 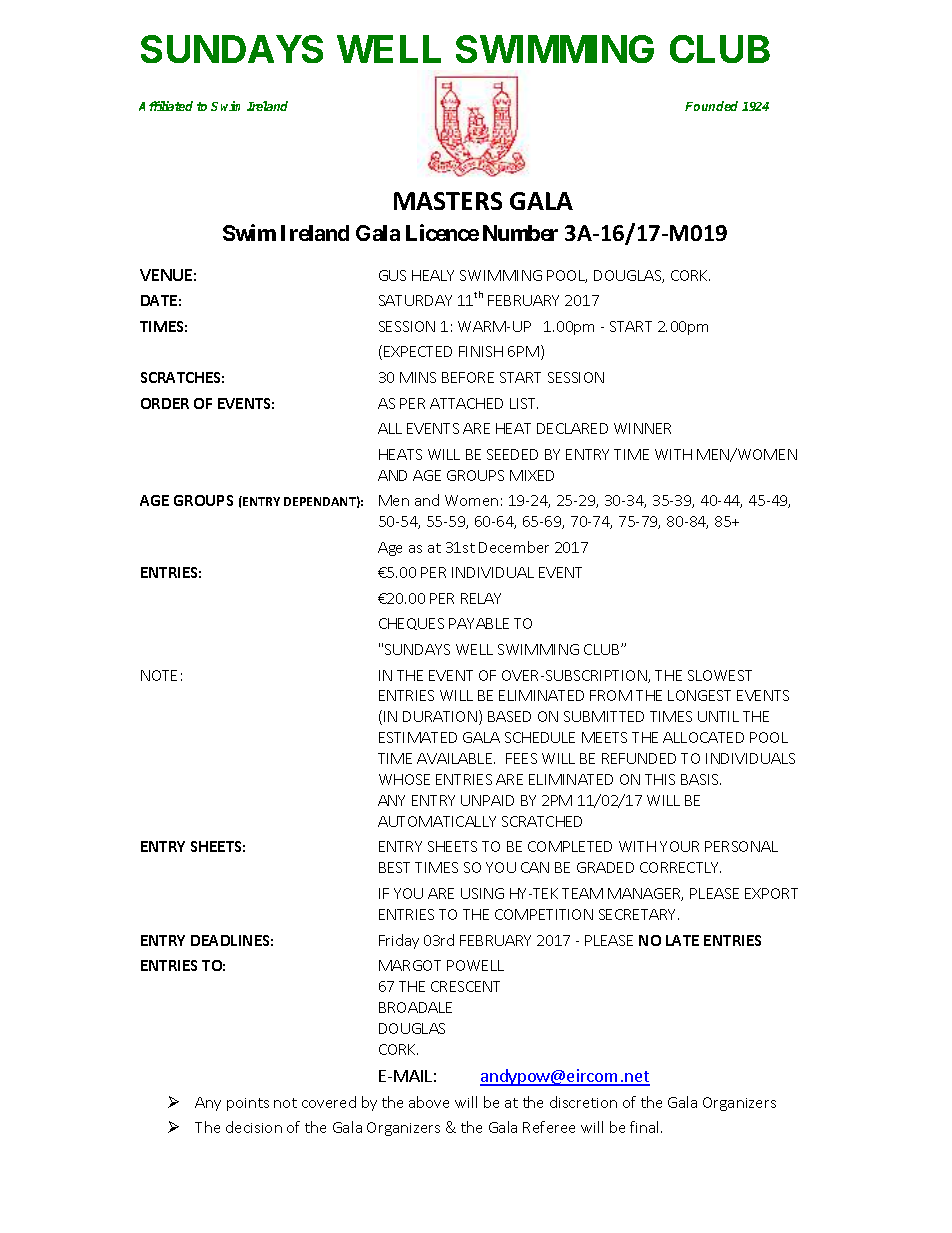 I want to click on ESTIMATED, so click(x=418, y=737).
